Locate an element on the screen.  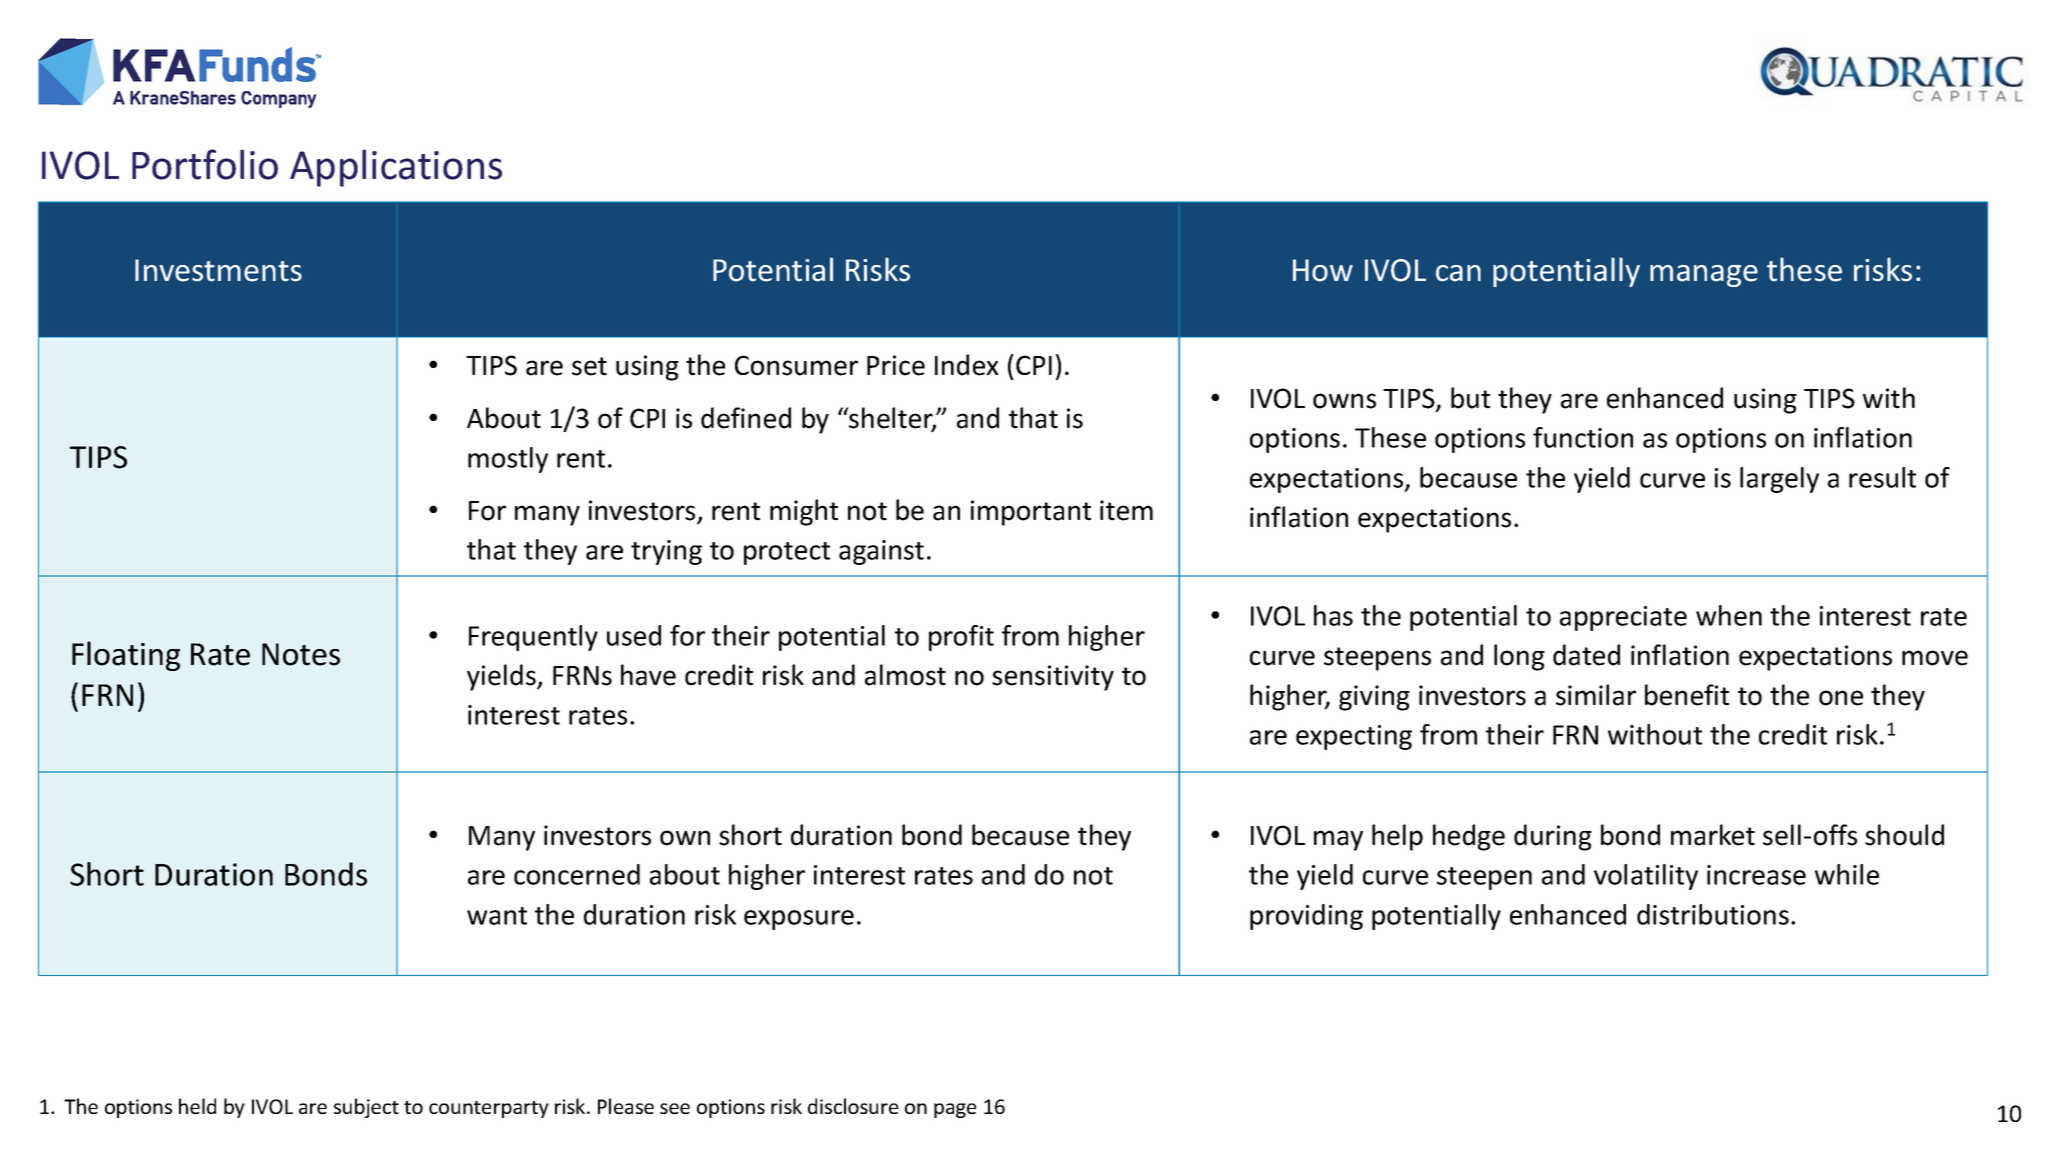
subject is located at coordinates (366, 1108).
